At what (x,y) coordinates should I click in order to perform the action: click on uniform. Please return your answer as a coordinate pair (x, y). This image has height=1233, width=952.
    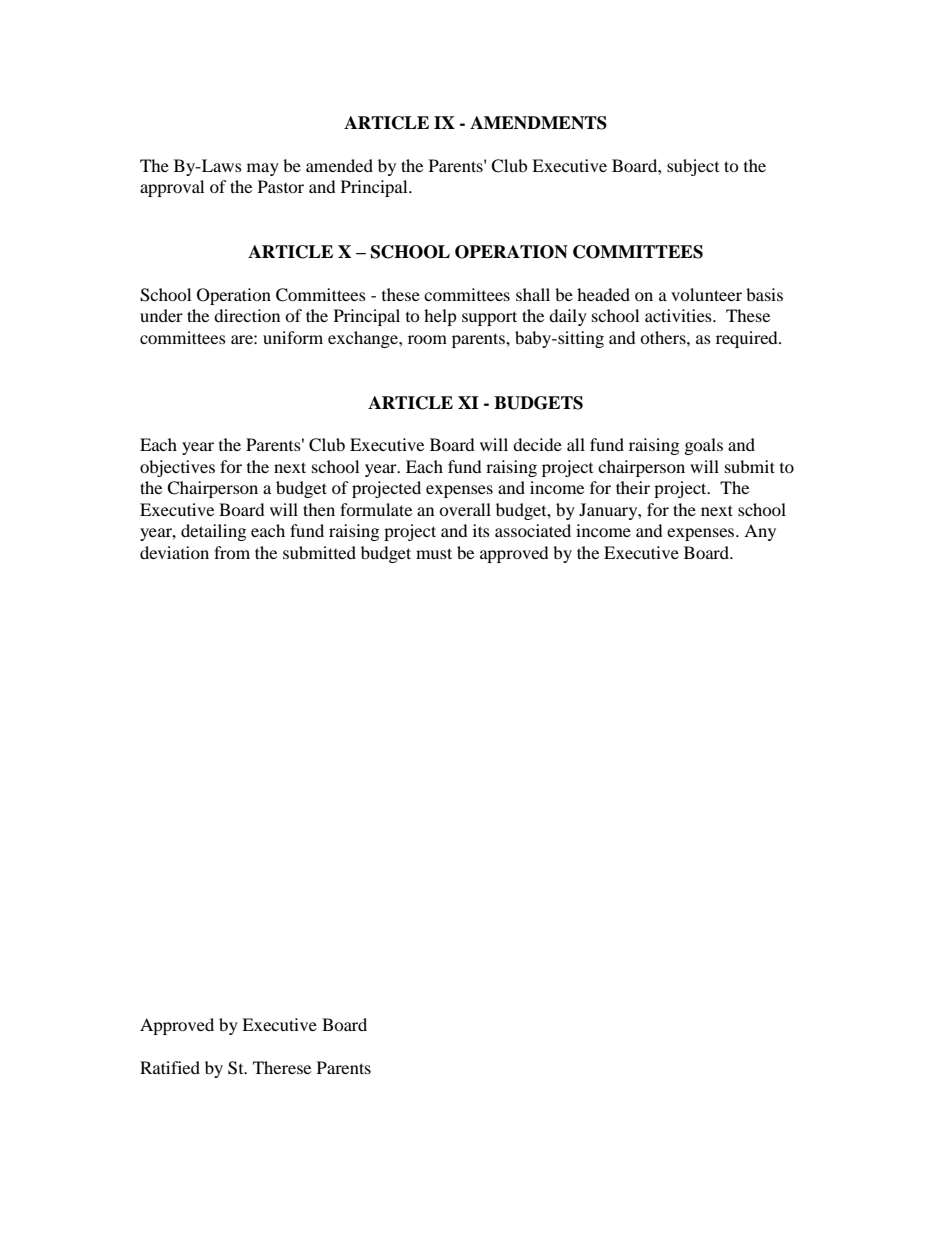
    Looking at the image, I should click on (293, 337).
